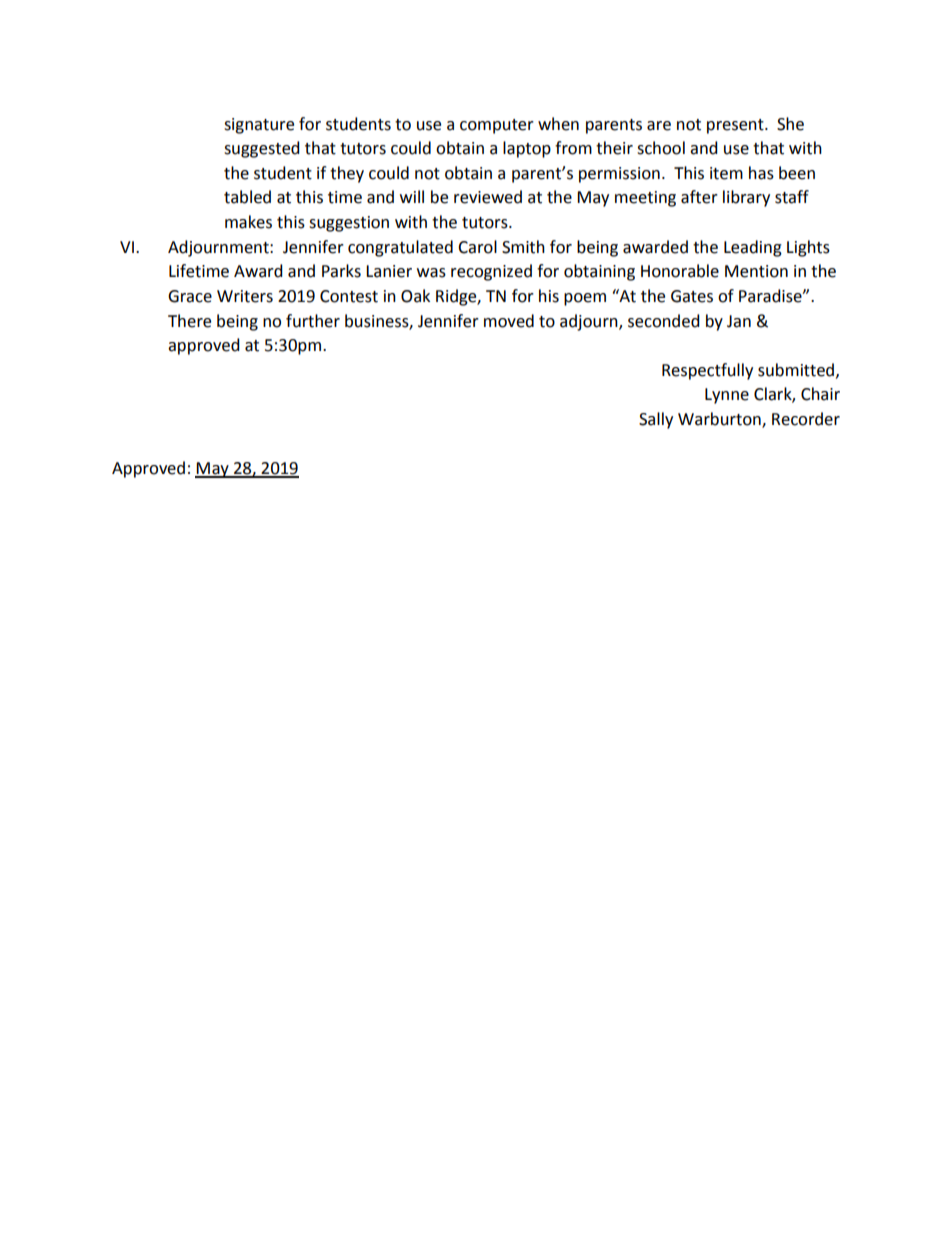 The height and width of the image is (1233, 952). What do you see at coordinates (656, 420) in the image?
I see `Sally` at bounding box center [656, 420].
